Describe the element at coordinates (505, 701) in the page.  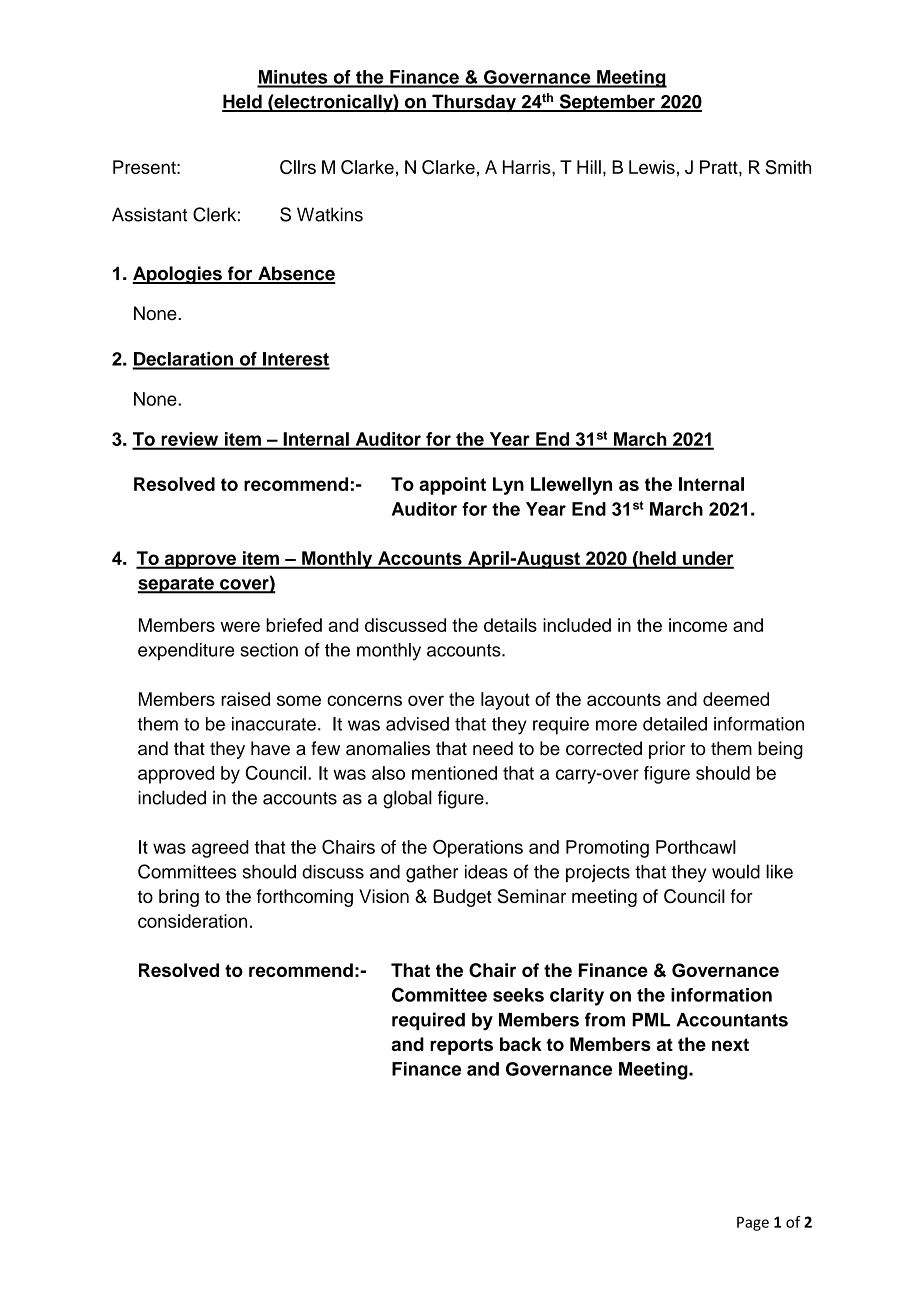
I see `layout` at that location.
